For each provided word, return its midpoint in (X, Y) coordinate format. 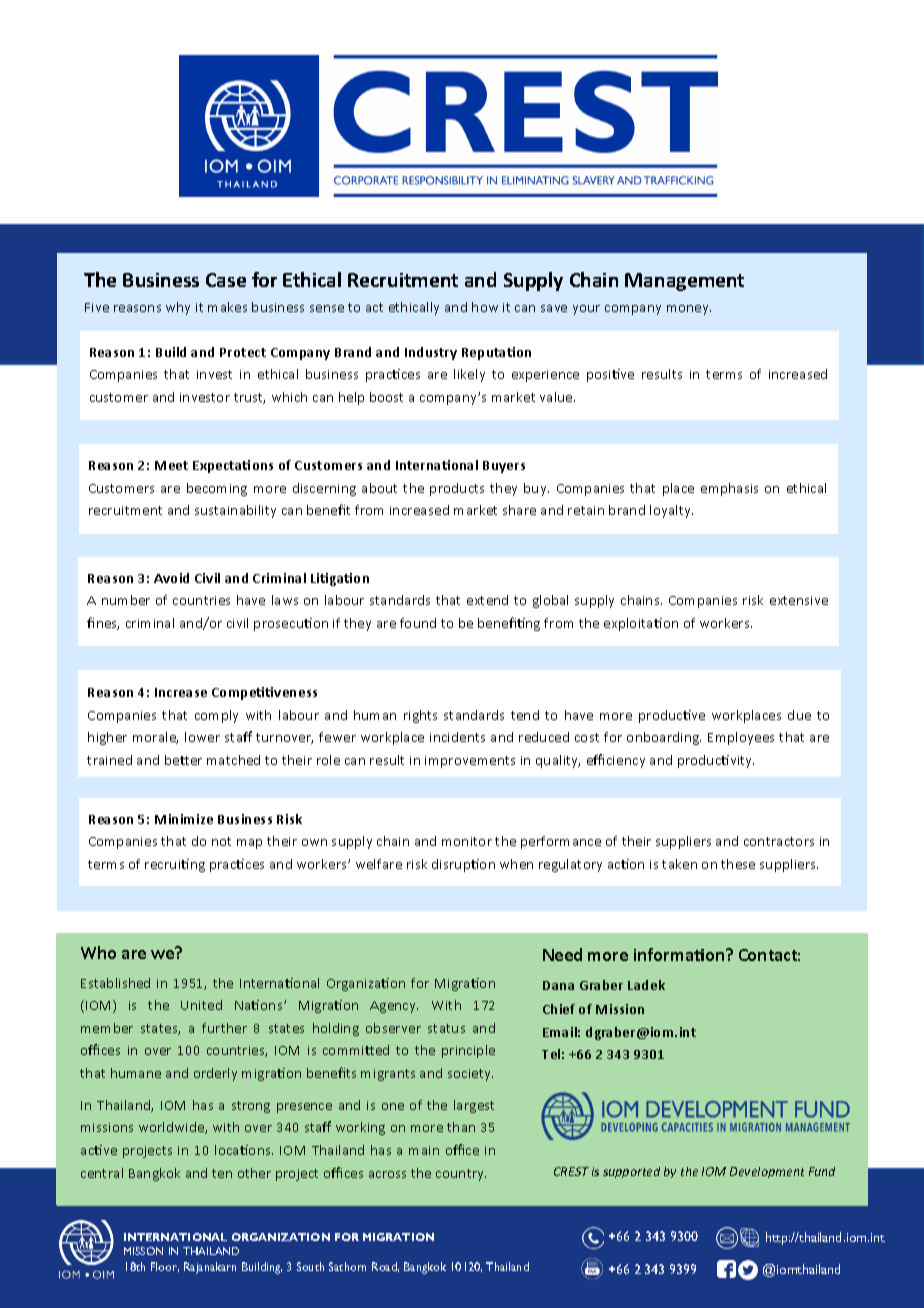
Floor (165, 1267)
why (178, 308)
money (689, 310)
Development (767, 1172)
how (485, 307)
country (461, 1175)
